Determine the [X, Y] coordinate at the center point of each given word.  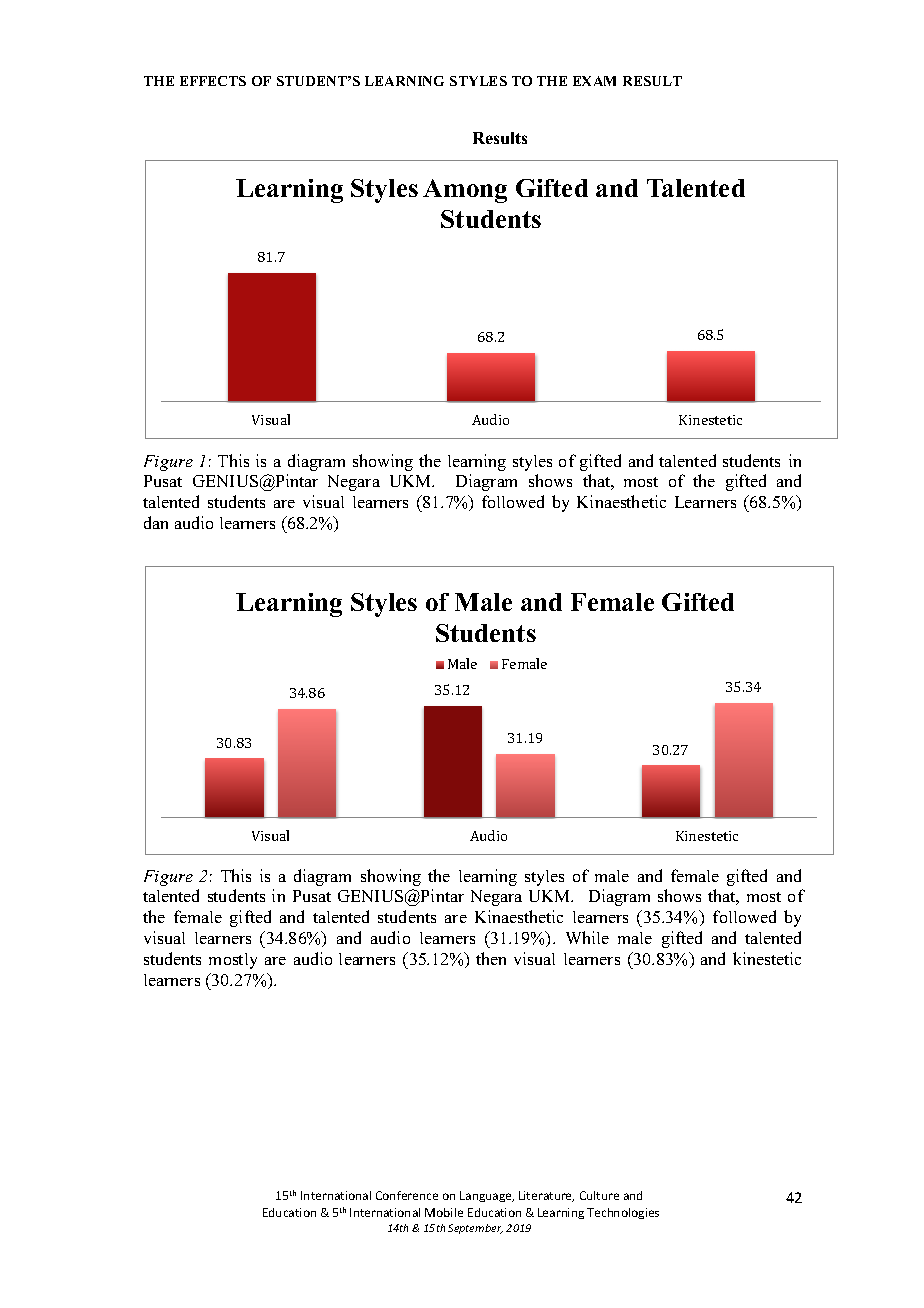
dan [156, 522]
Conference [407, 1195]
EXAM [594, 81]
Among [465, 191]
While [587, 937]
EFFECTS [213, 81]
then [491, 958]
